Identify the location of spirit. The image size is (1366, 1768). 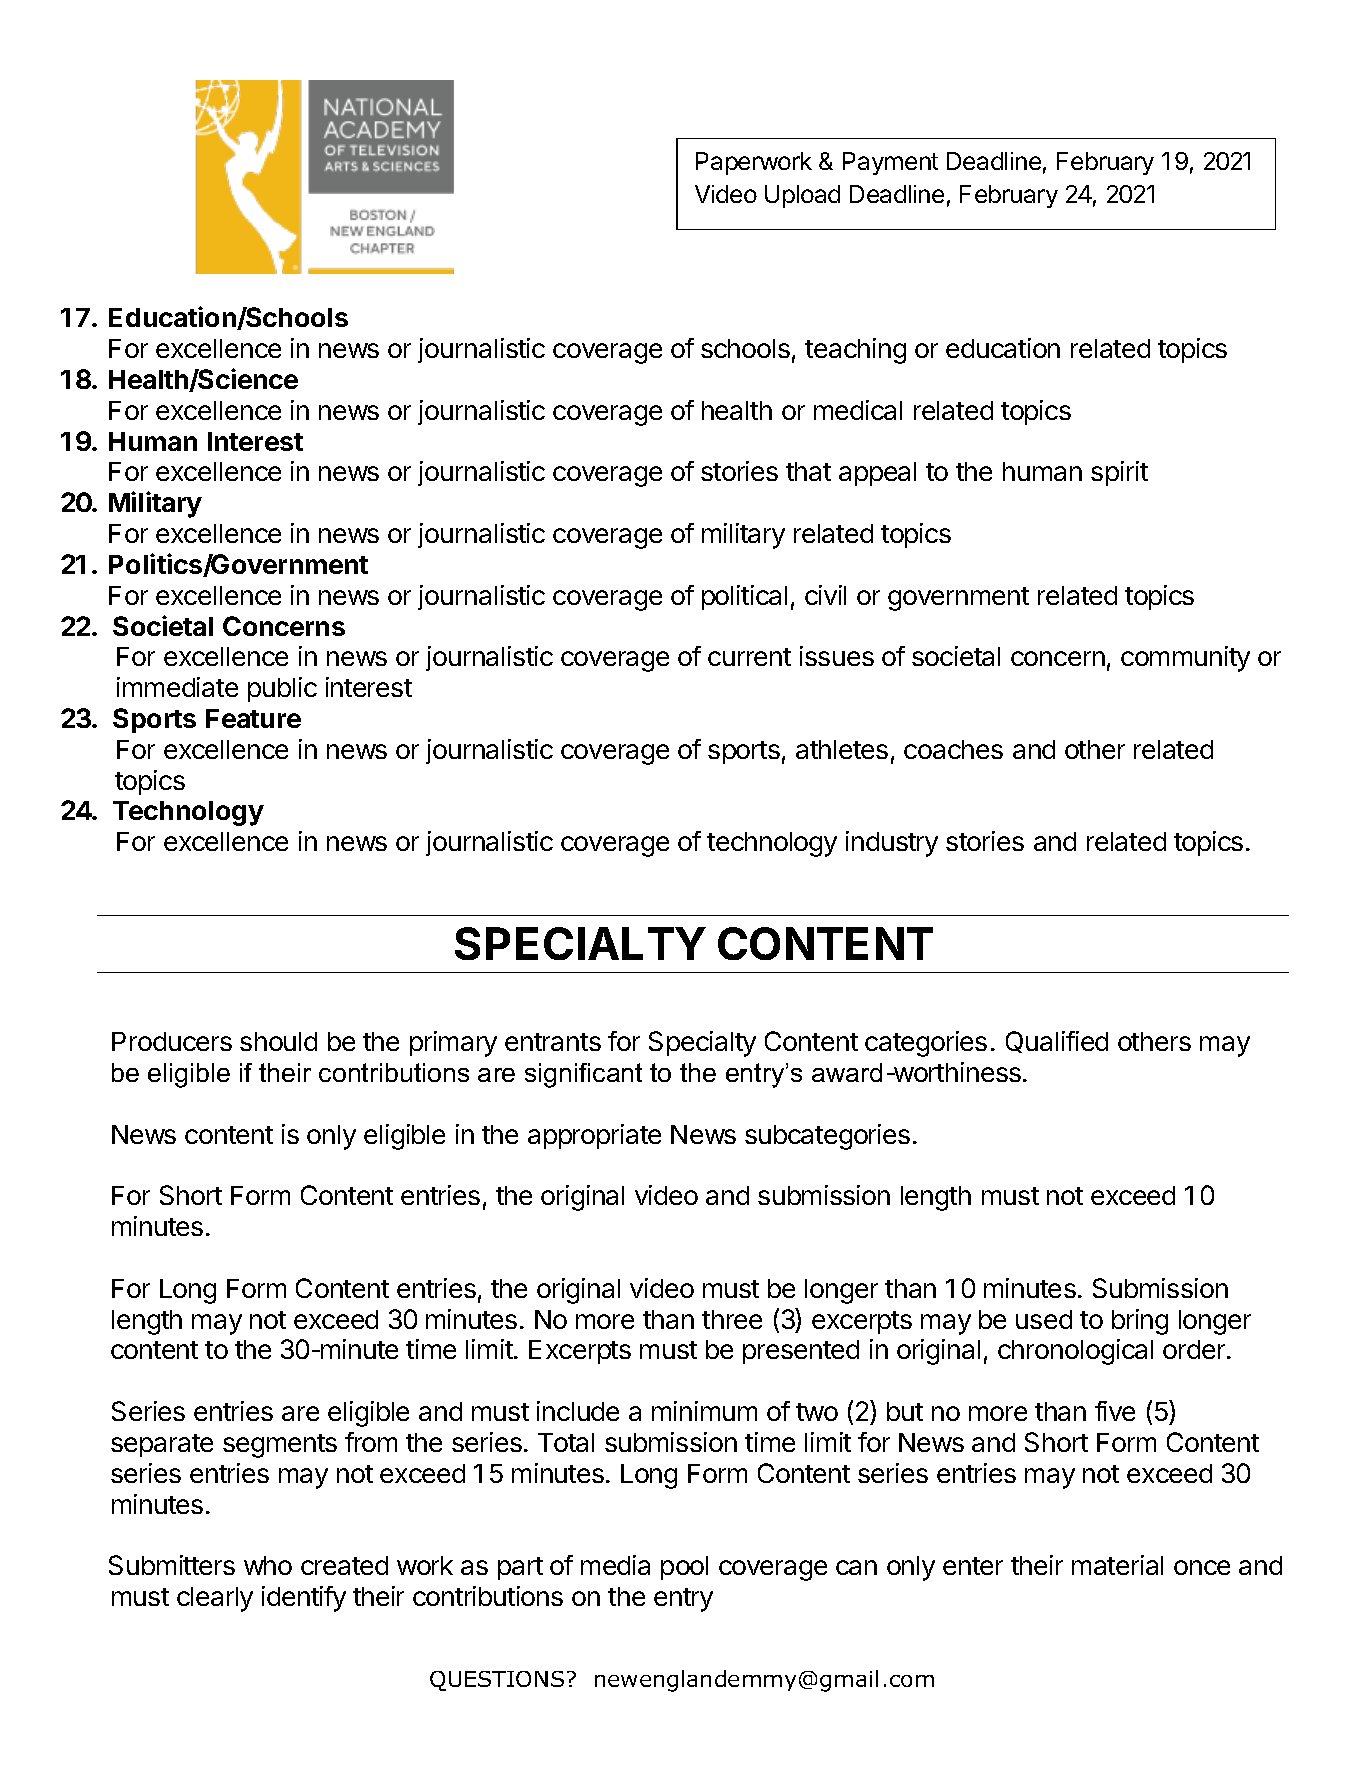
(1119, 473).
